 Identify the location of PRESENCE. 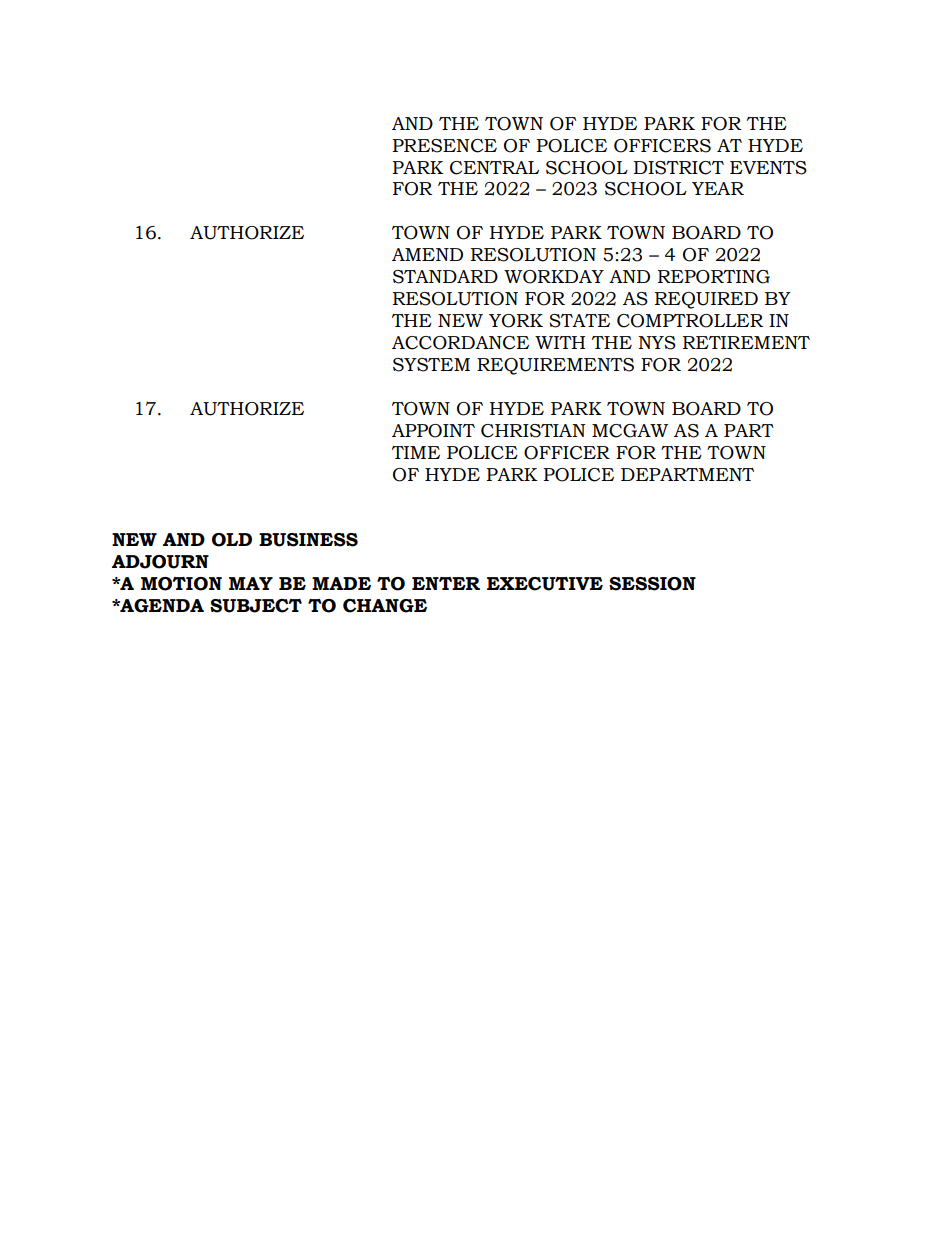
(444, 146).
